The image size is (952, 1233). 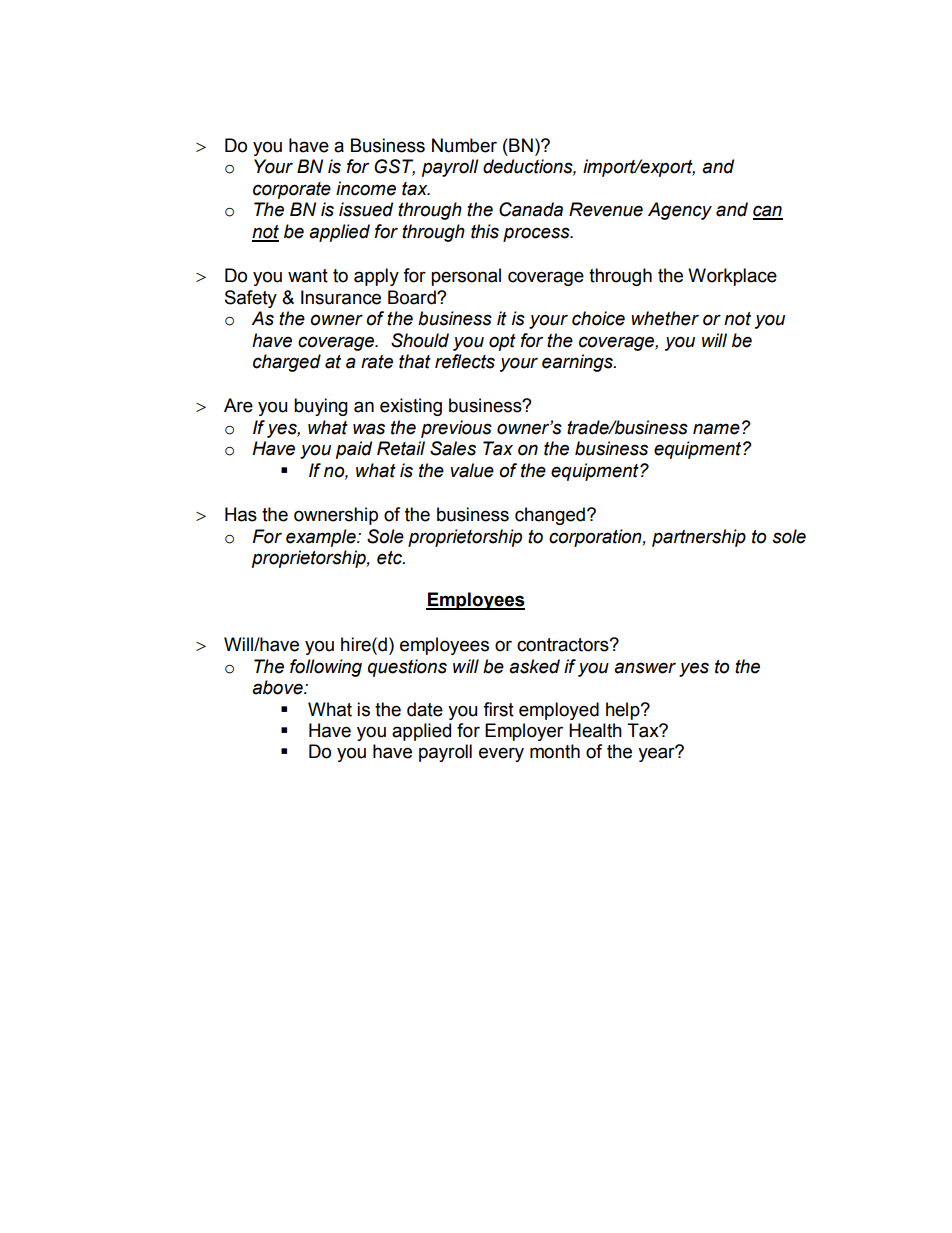 I want to click on income, so click(x=366, y=188).
